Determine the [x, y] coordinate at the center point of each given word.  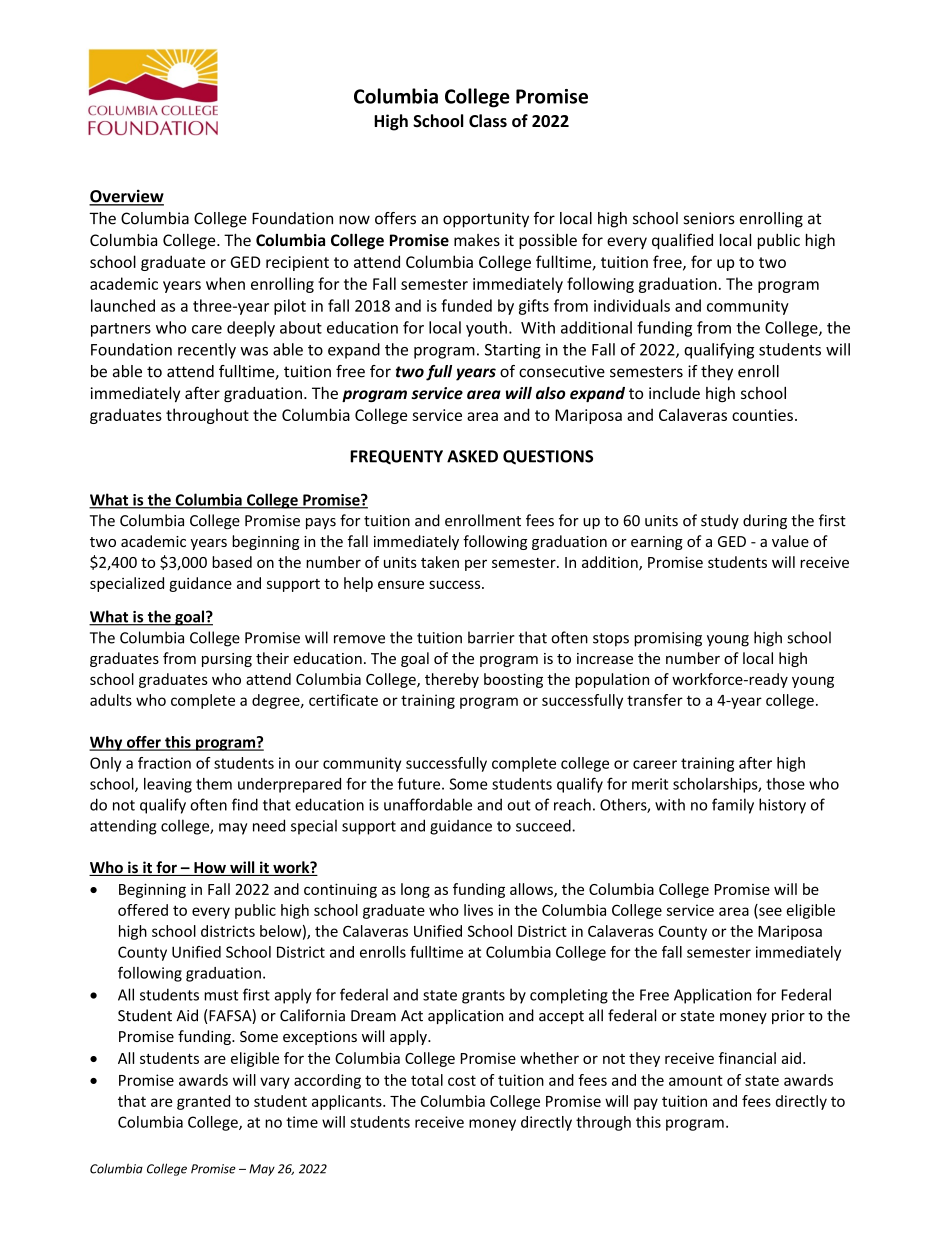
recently [207, 351]
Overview [126, 197]
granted [203, 1102]
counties [762, 415]
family [733, 806]
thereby [452, 680]
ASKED [472, 456]
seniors [709, 218]
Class [488, 121]
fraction [164, 763]
